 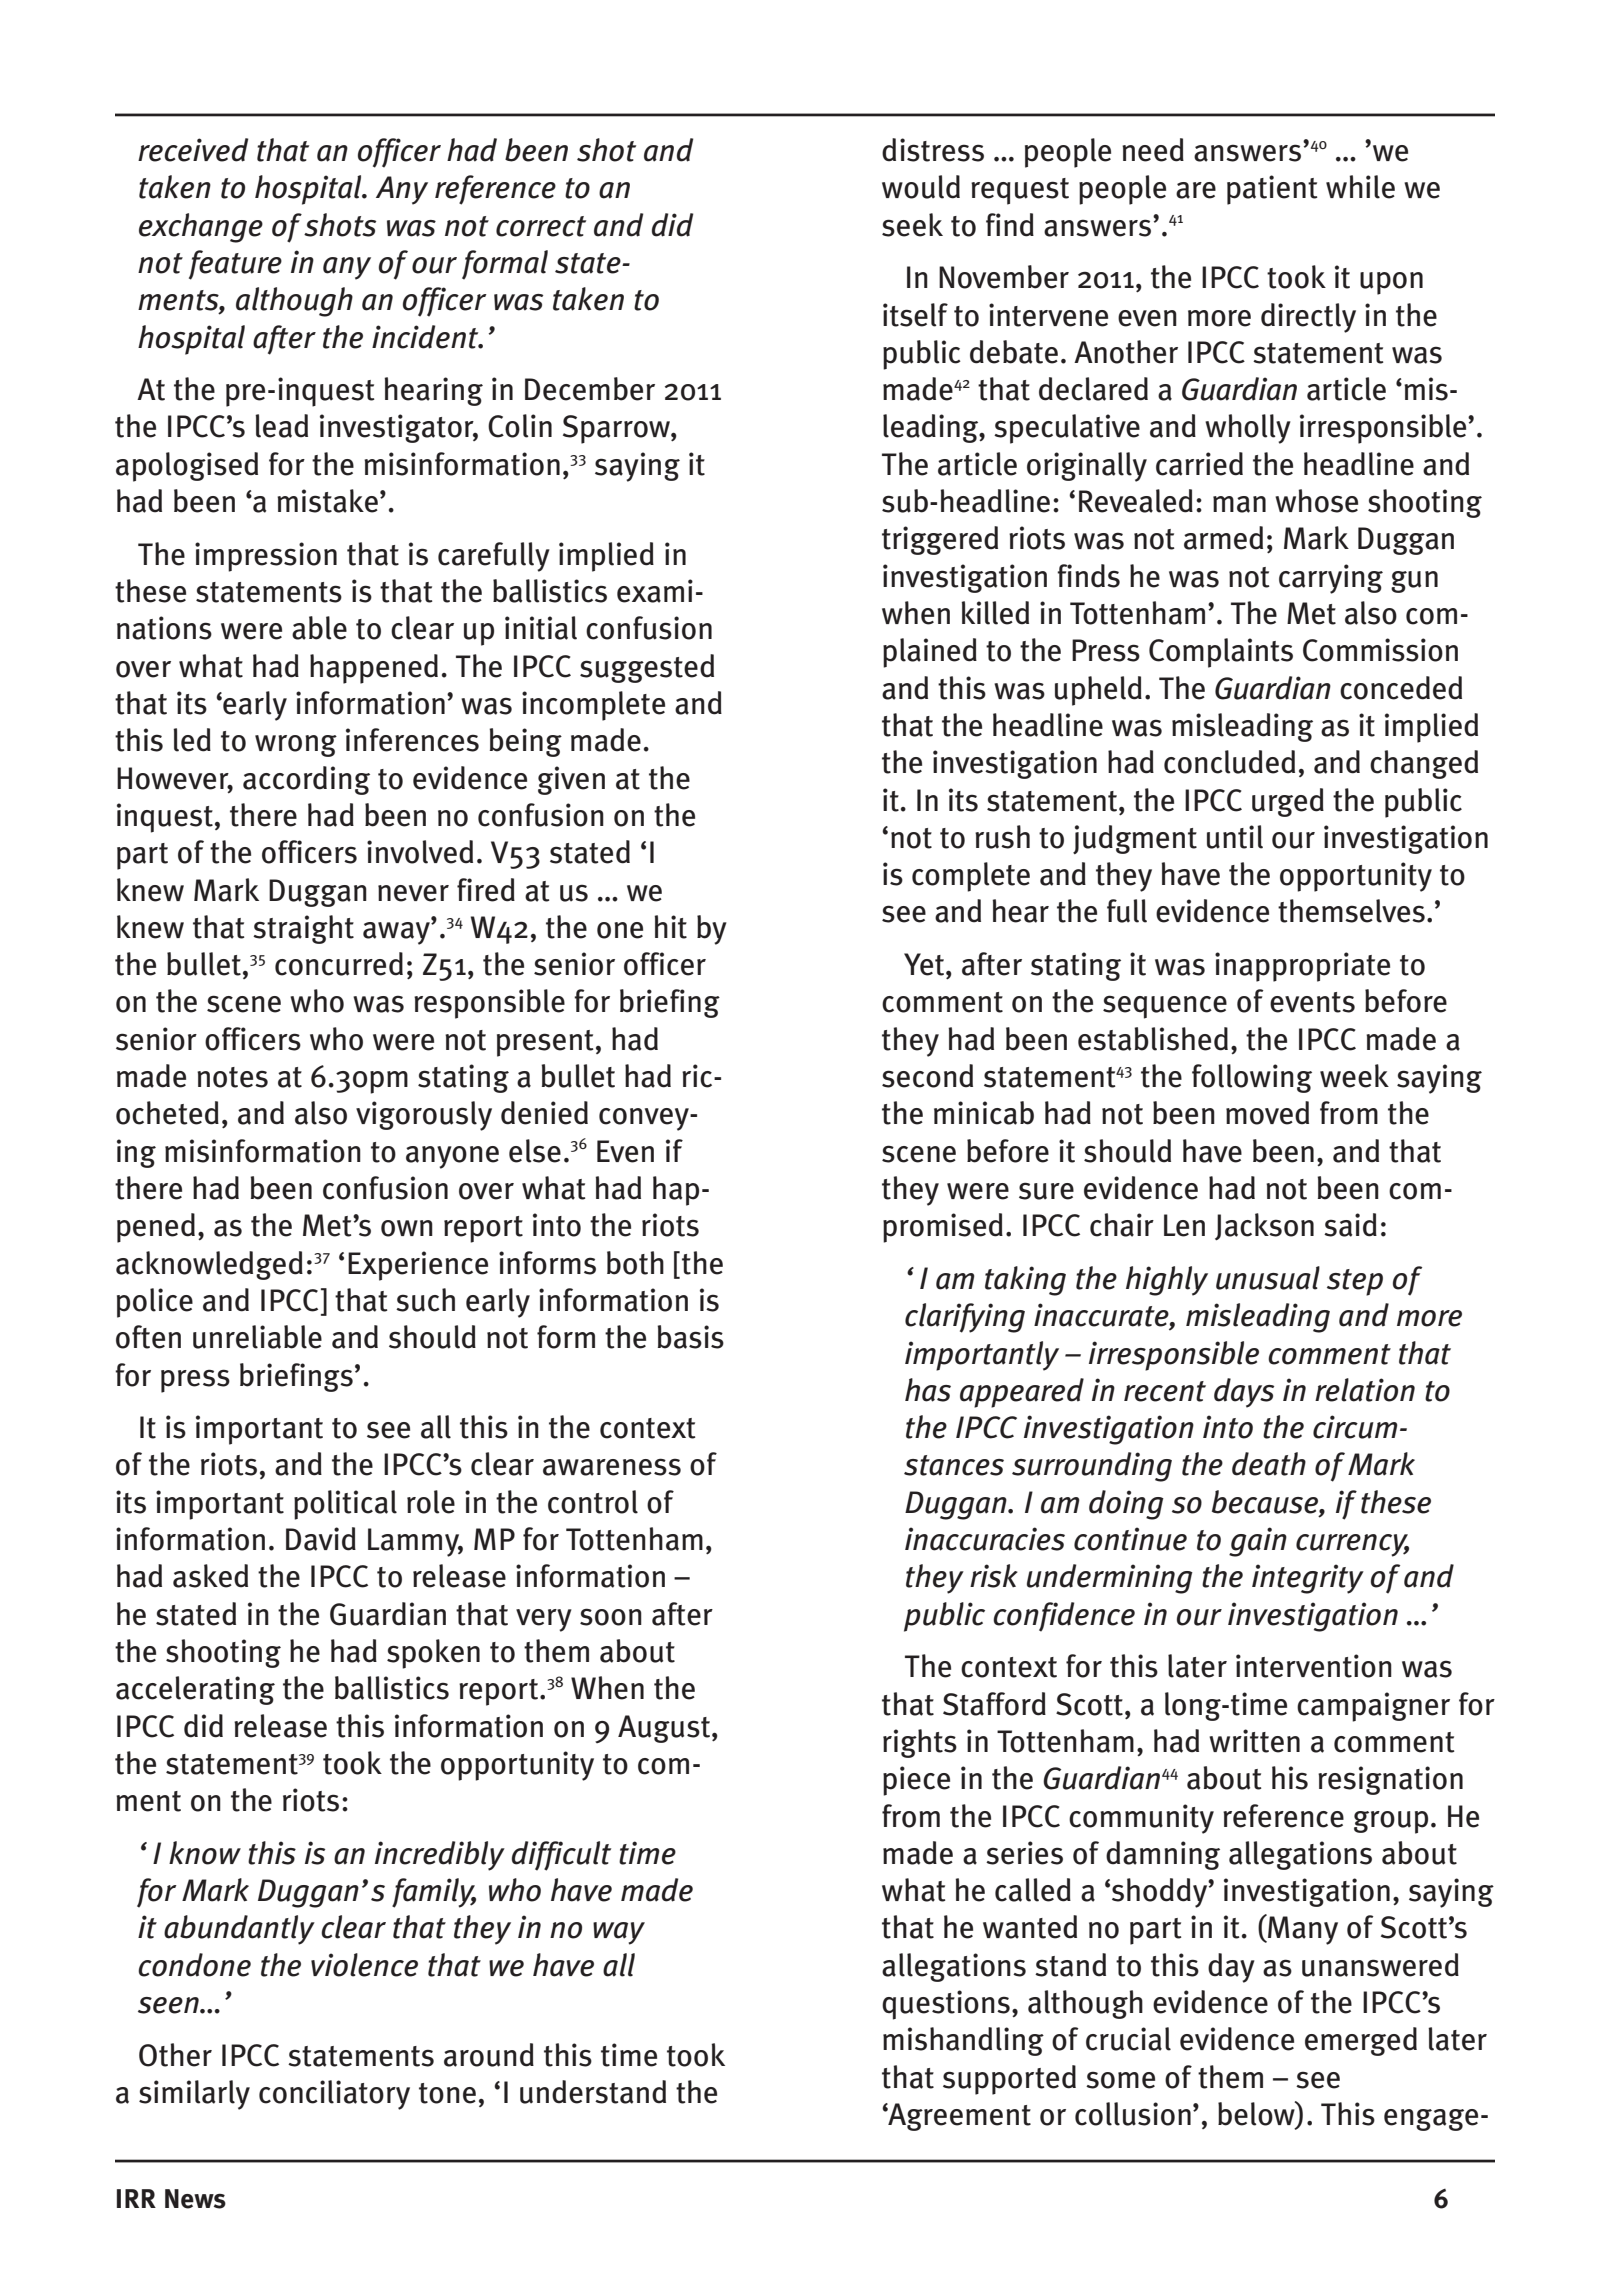 What do you see at coordinates (912, 225) in the screenshot?
I see `seek` at bounding box center [912, 225].
